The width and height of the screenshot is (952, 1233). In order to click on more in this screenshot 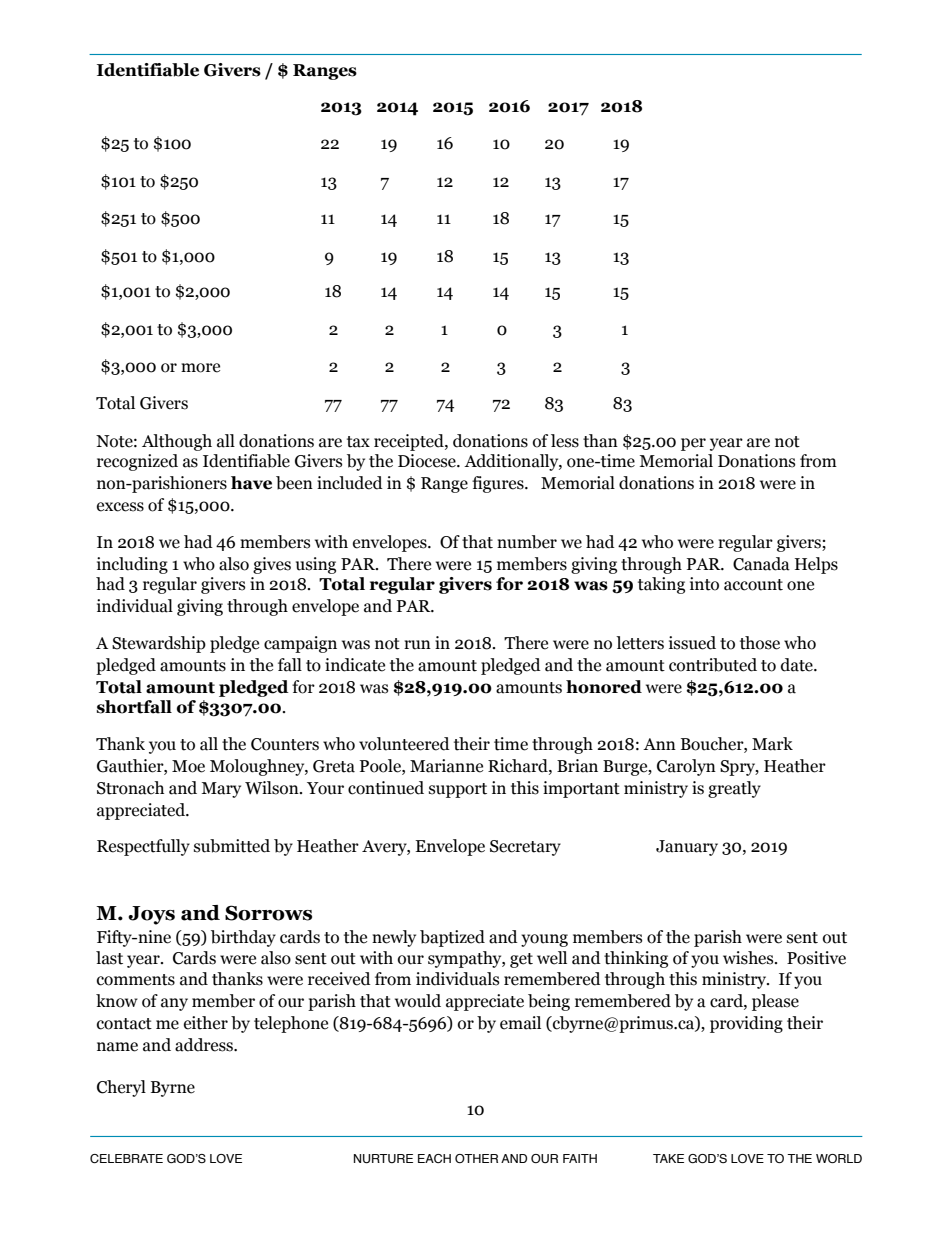, I will do `click(200, 368)`.
